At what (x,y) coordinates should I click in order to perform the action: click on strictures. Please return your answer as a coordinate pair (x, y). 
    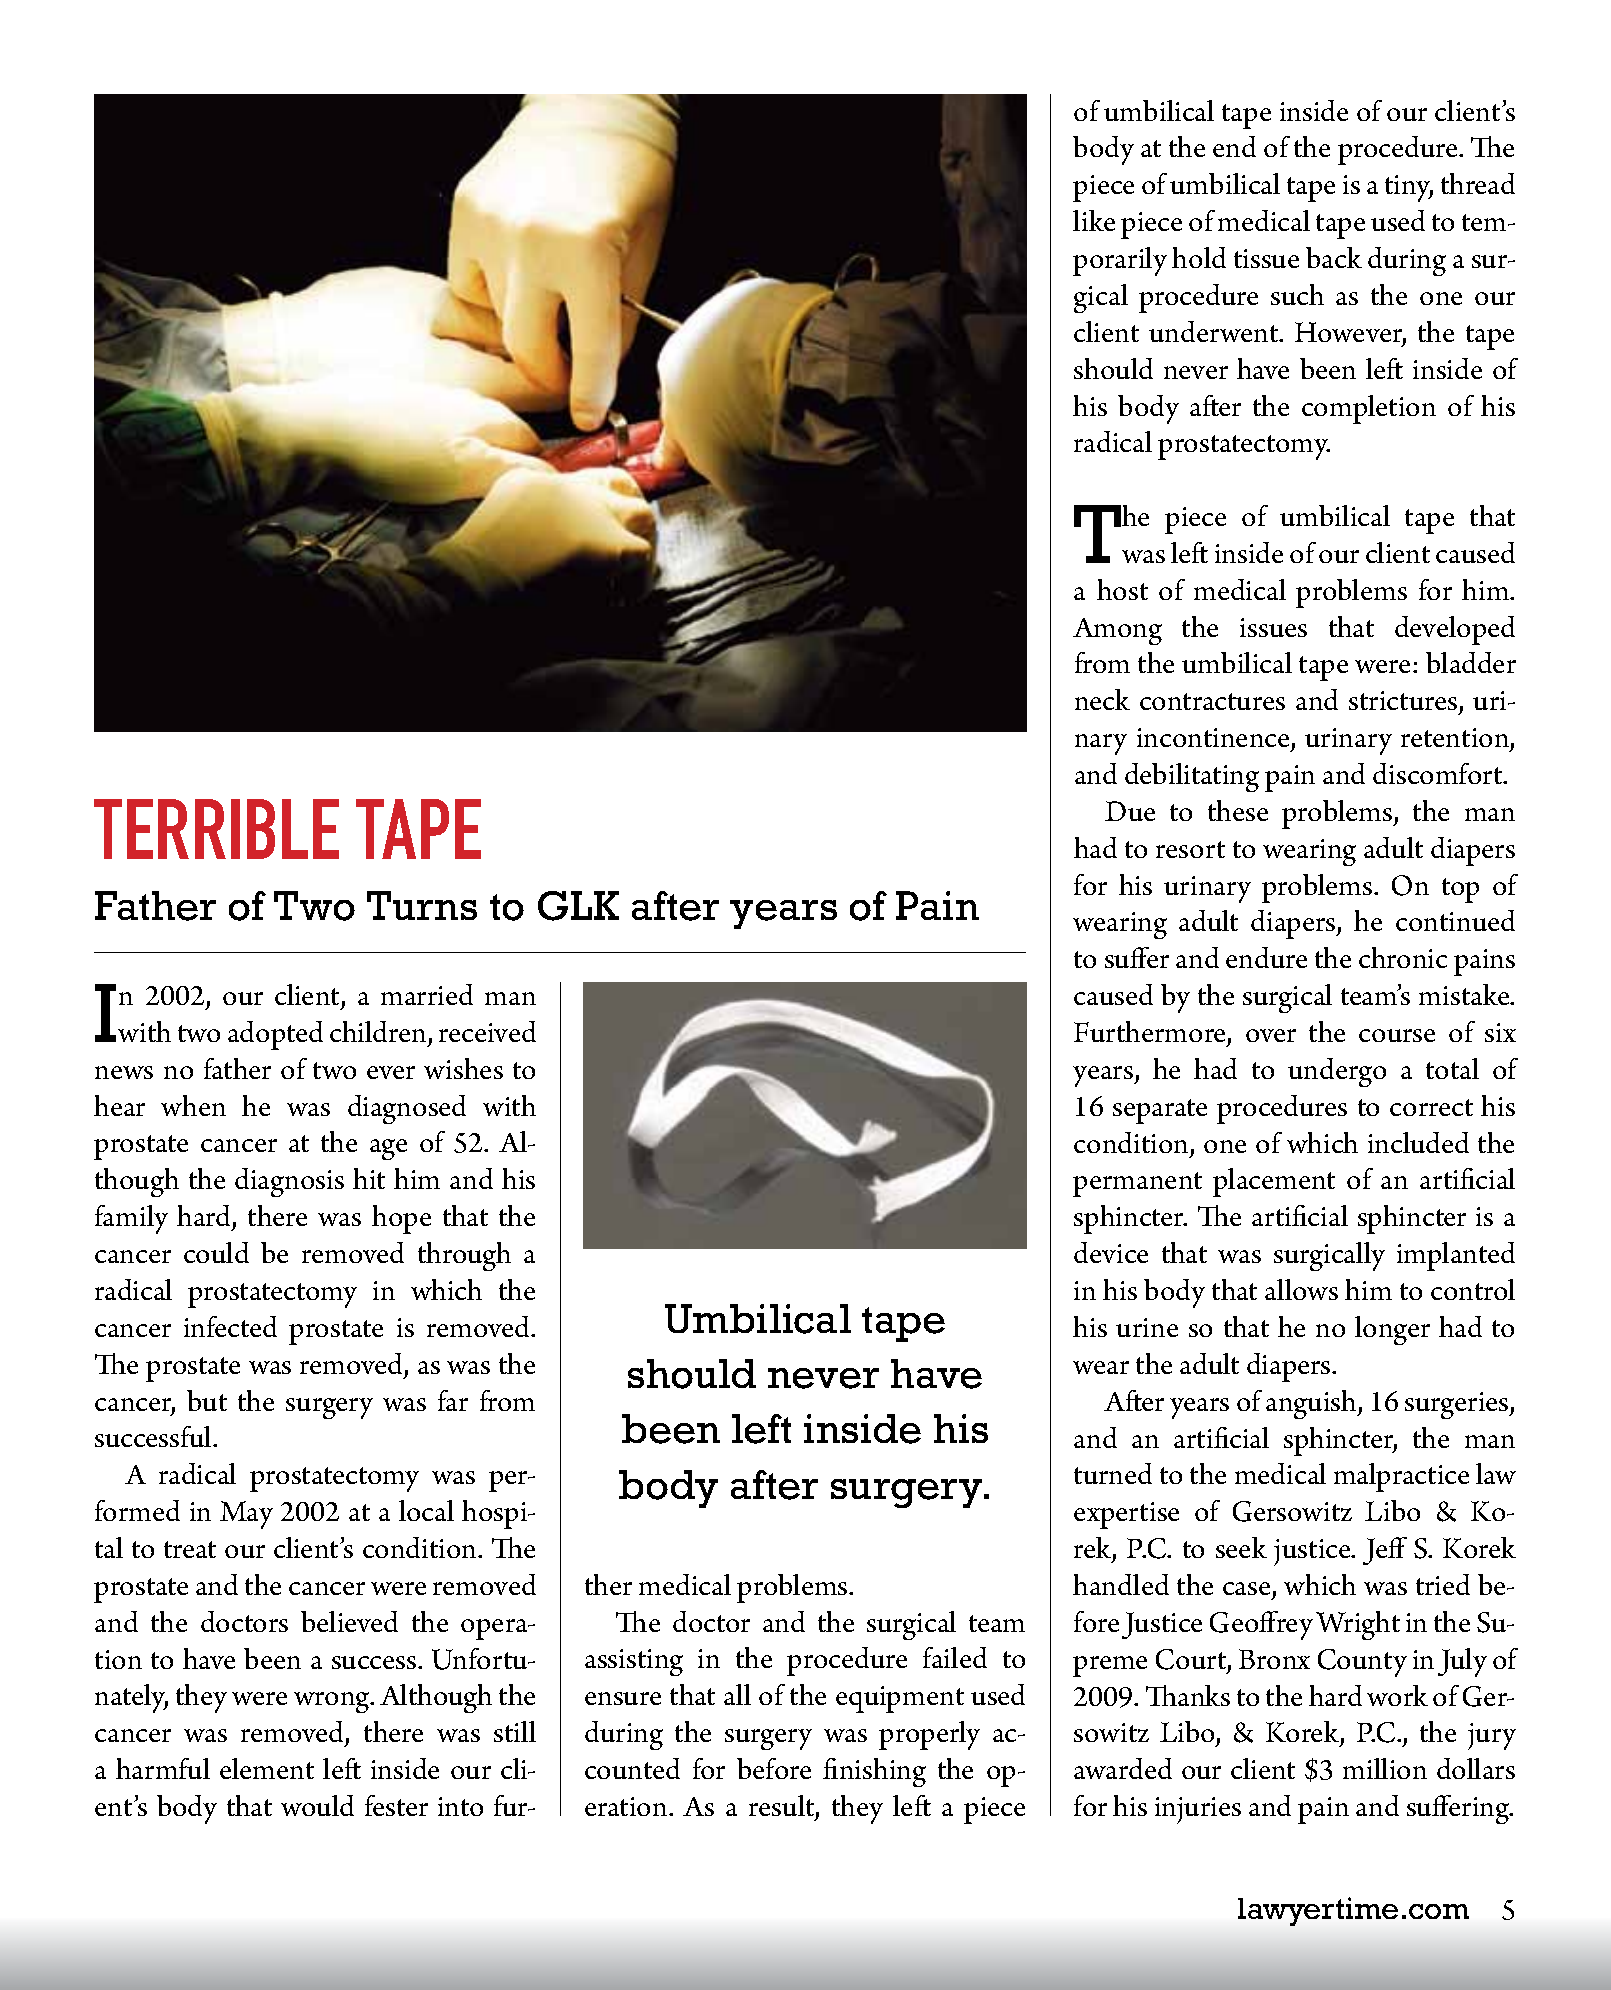
    Looking at the image, I should click on (1404, 702).
